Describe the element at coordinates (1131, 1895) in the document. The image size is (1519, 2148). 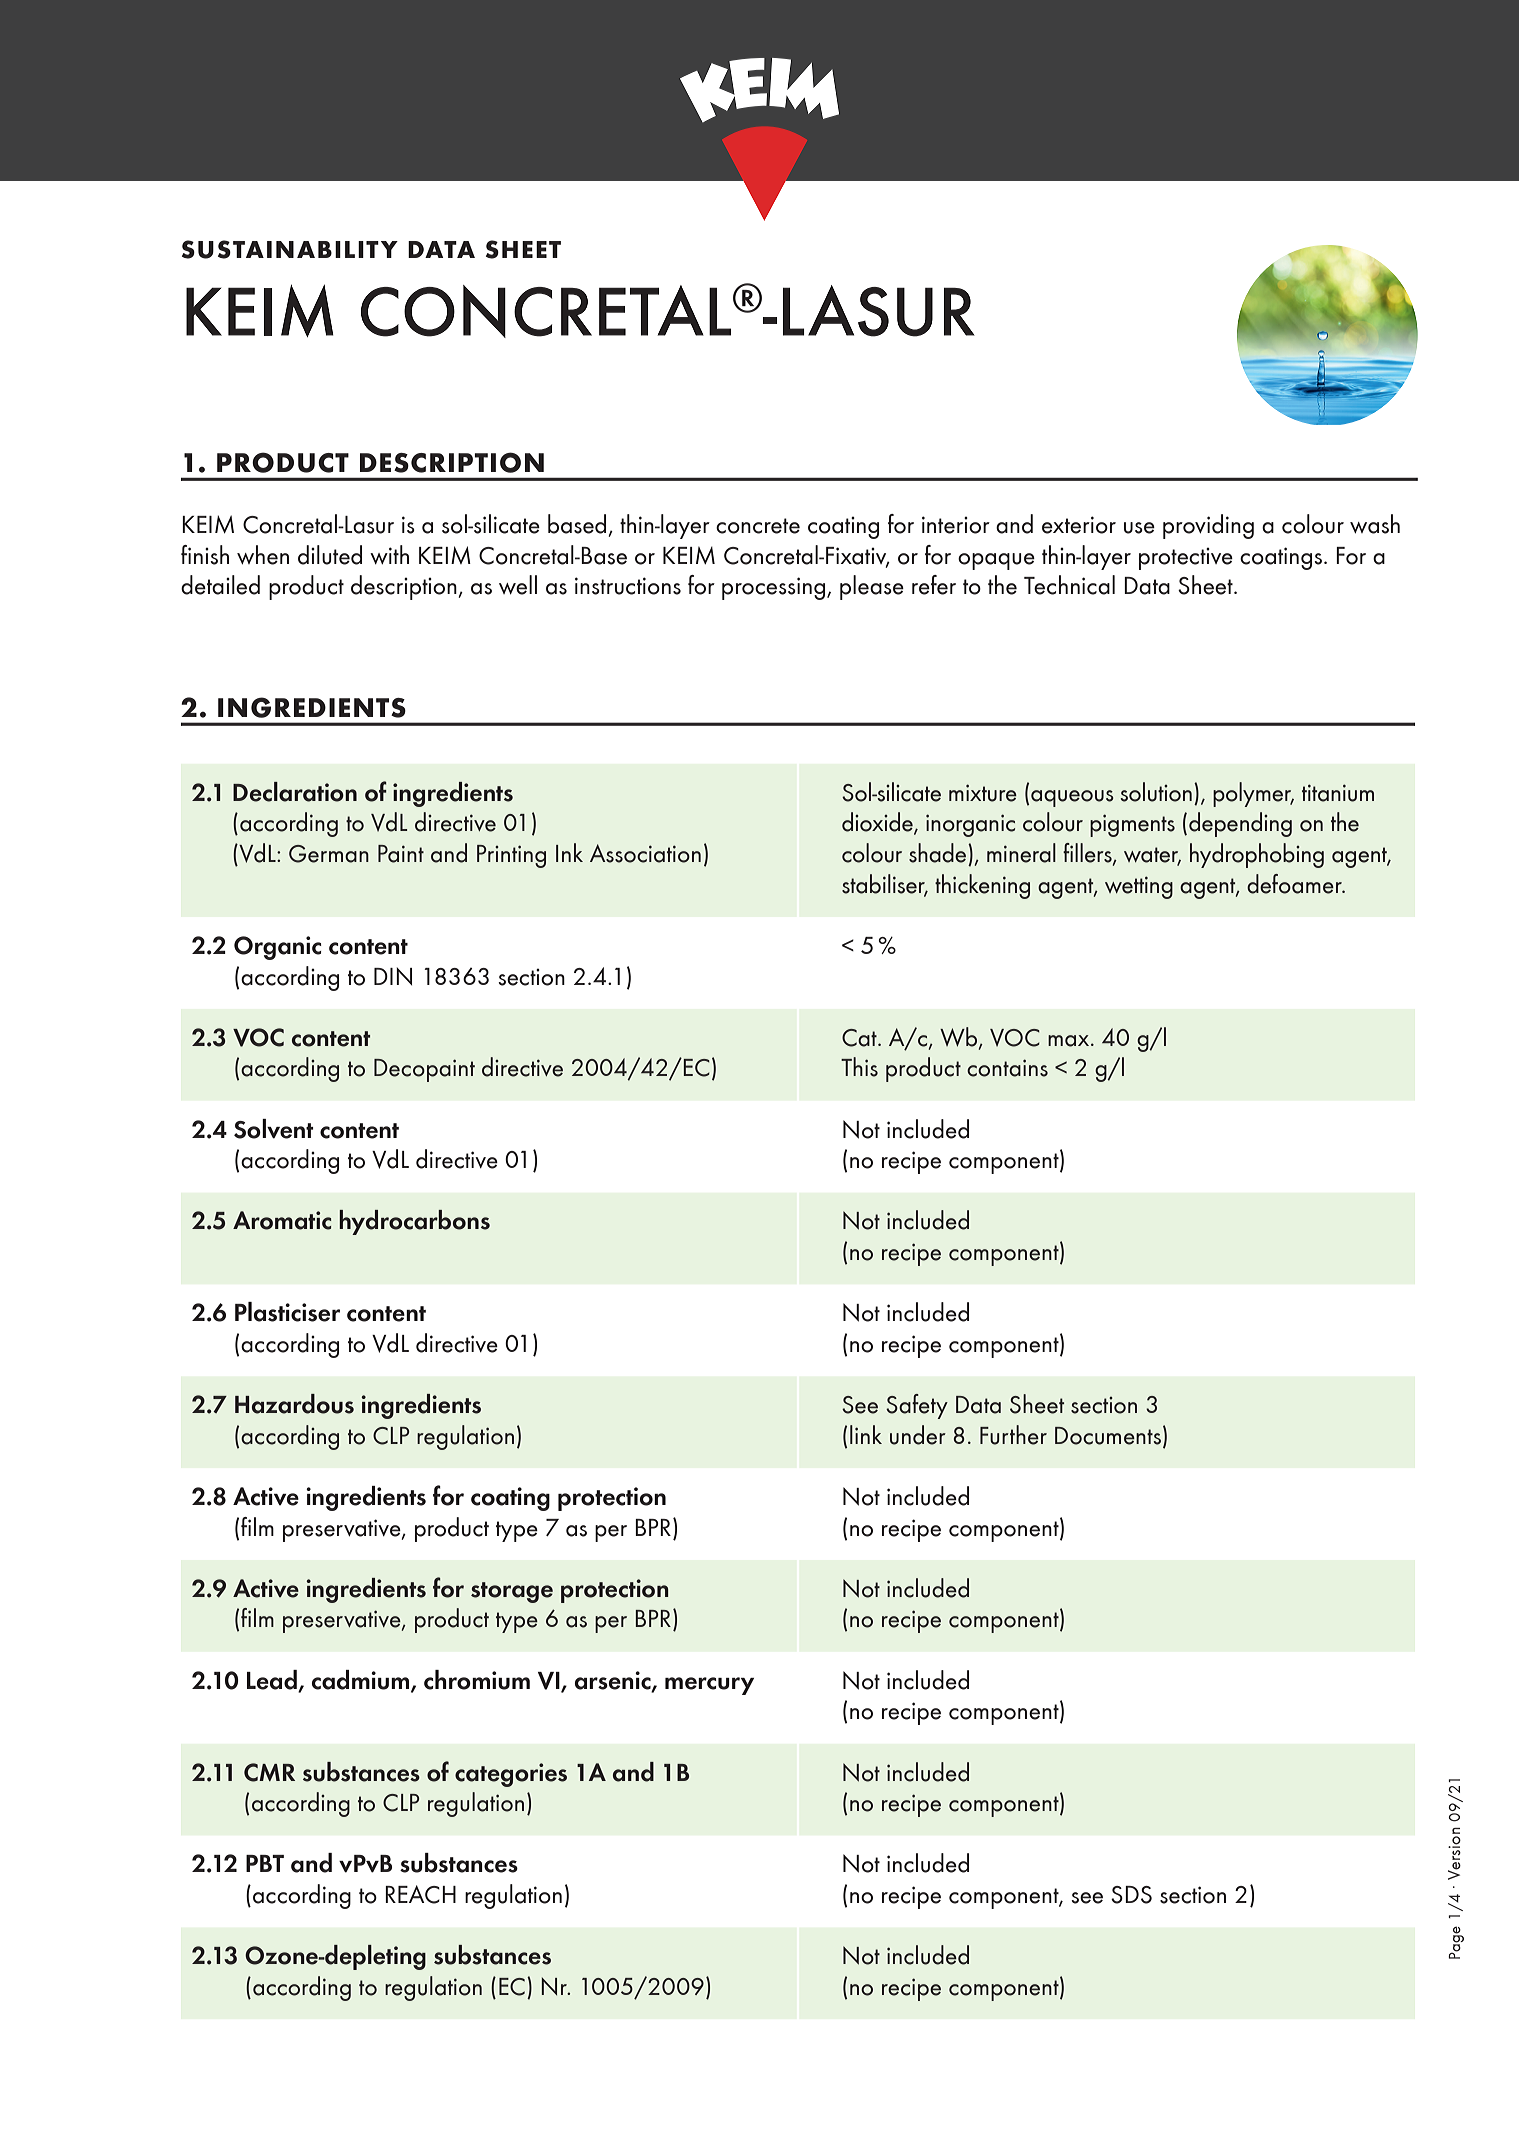
I see `SDS` at that location.
